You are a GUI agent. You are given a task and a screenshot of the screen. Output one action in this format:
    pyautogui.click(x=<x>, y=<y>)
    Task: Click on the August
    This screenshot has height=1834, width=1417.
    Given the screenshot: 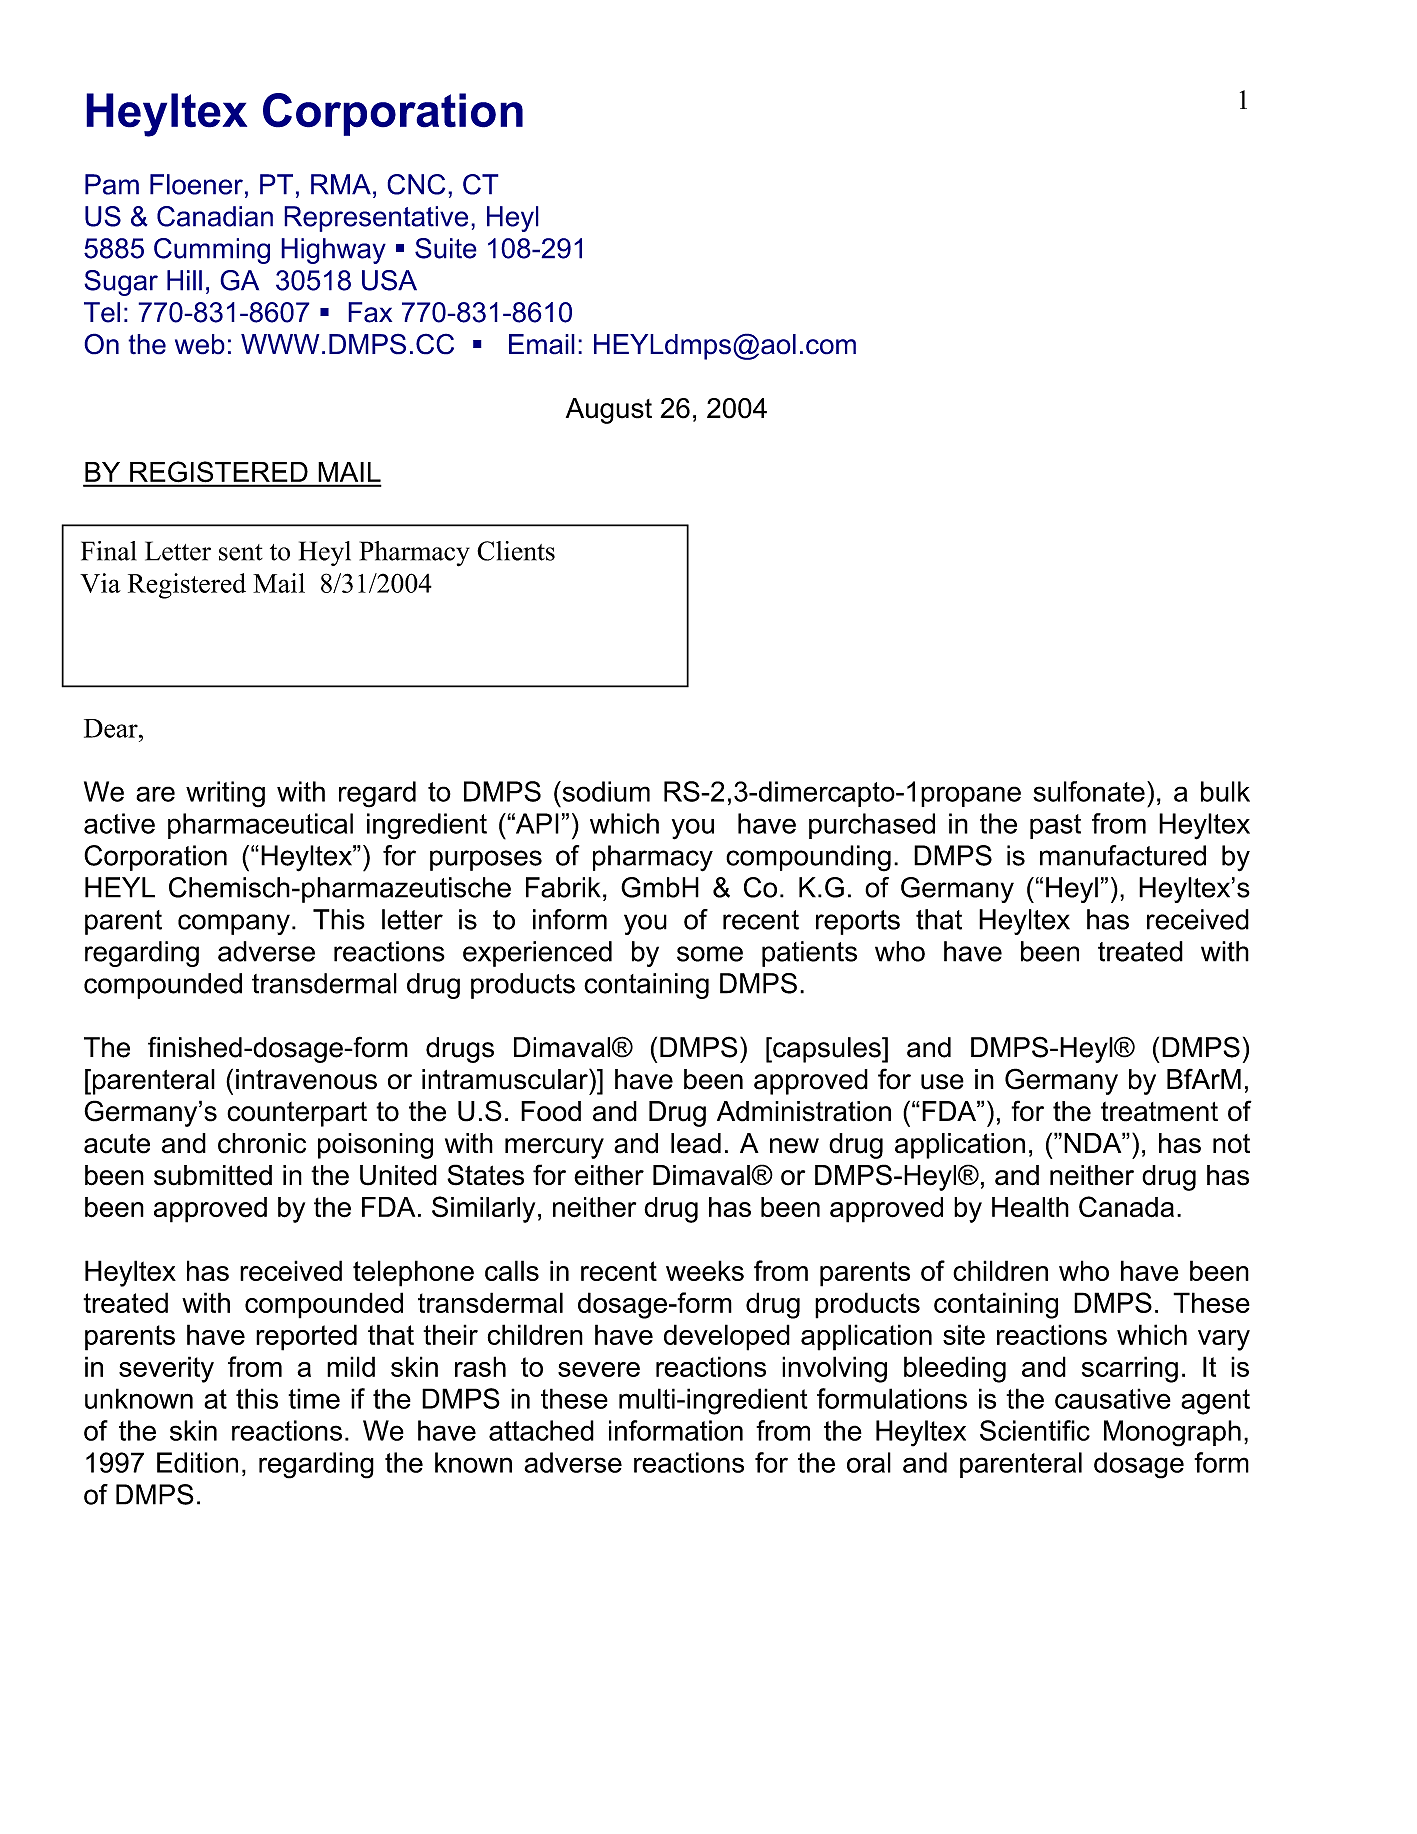 What is the action you would take?
    pyautogui.click(x=609, y=411)
